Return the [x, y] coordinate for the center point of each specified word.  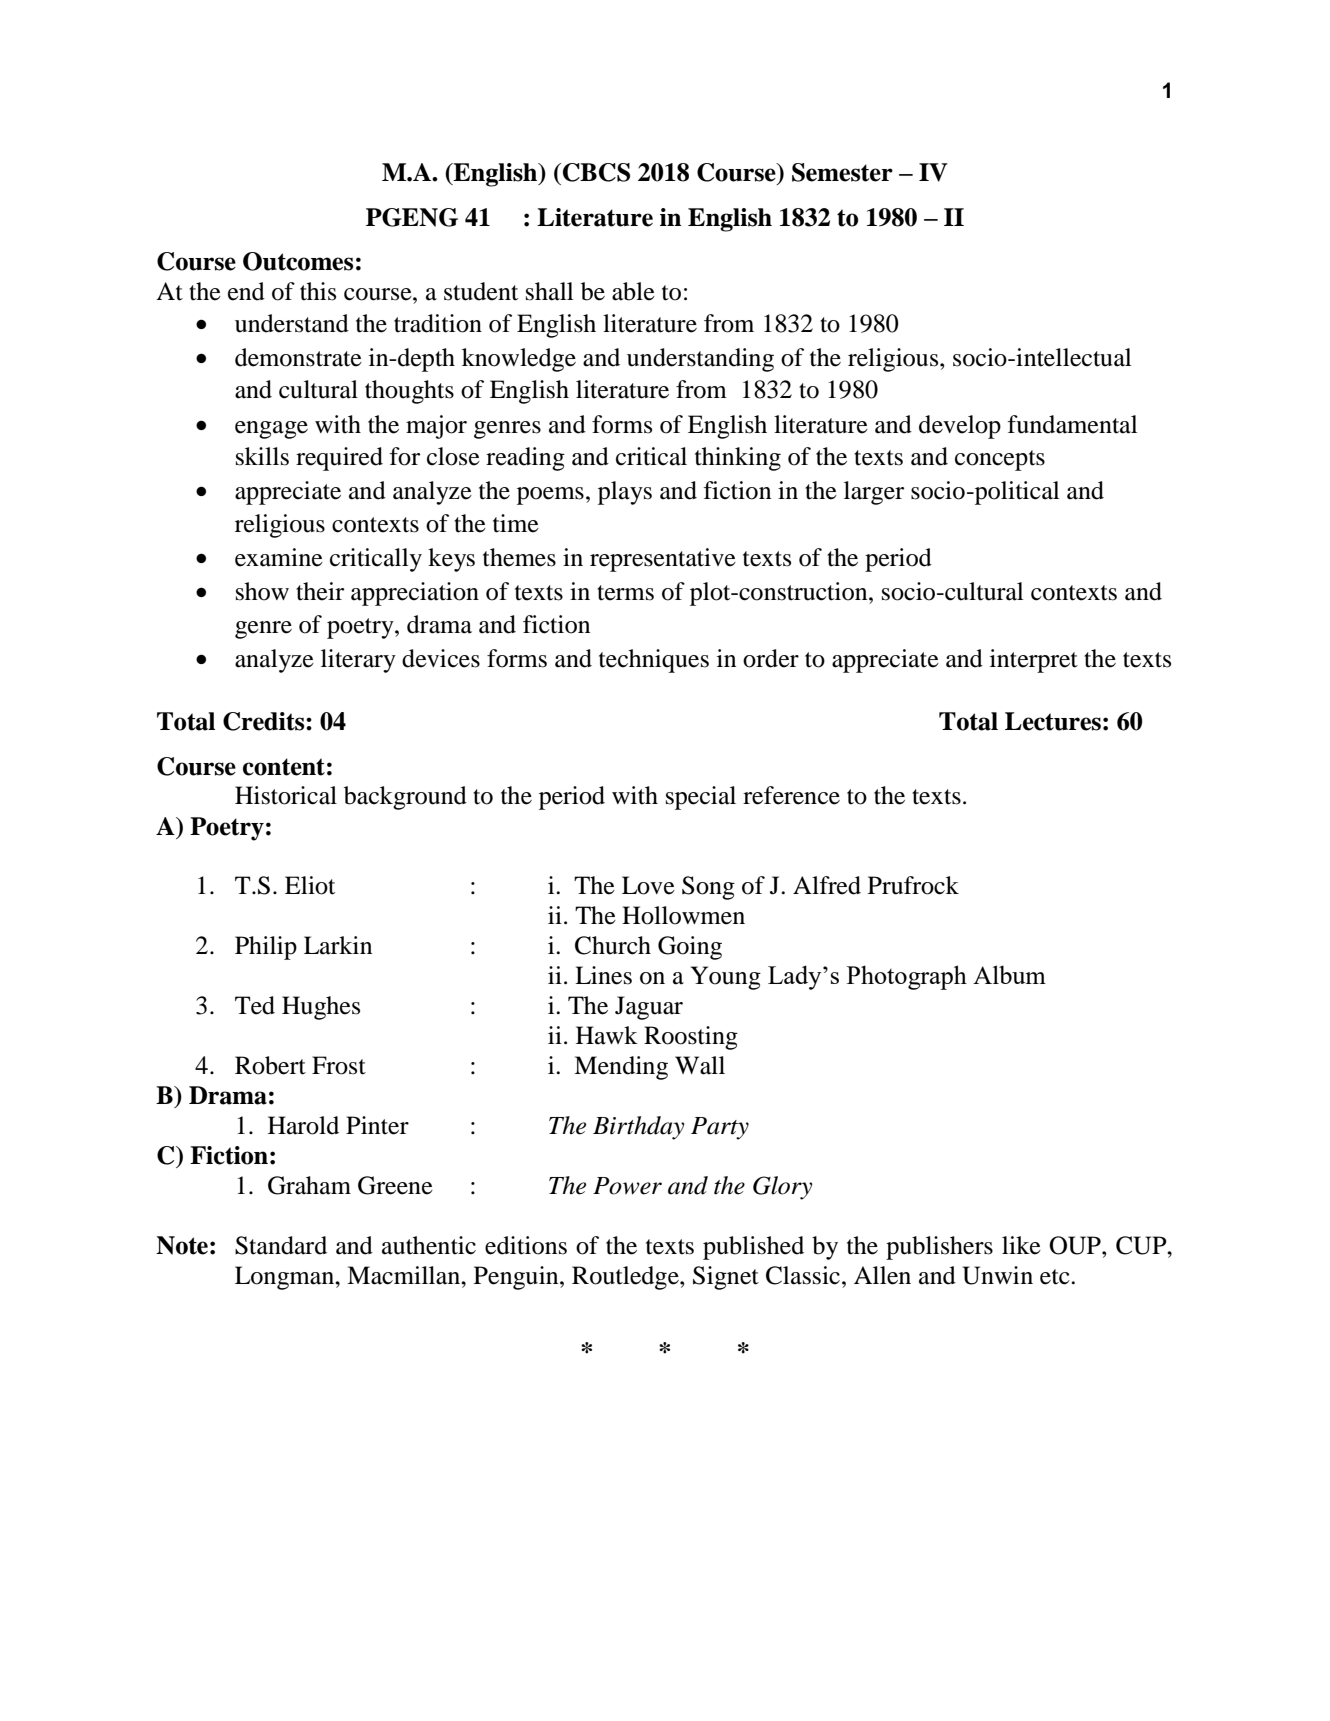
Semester [842, 172]
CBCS [595, 172]
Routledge [626, 1278]
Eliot [310, 885]
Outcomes [298, 261]
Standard [281, 1245]
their [320, 591]
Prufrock [913, 885]
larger [874, 493]
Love [648, 885]
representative [663, 560]
